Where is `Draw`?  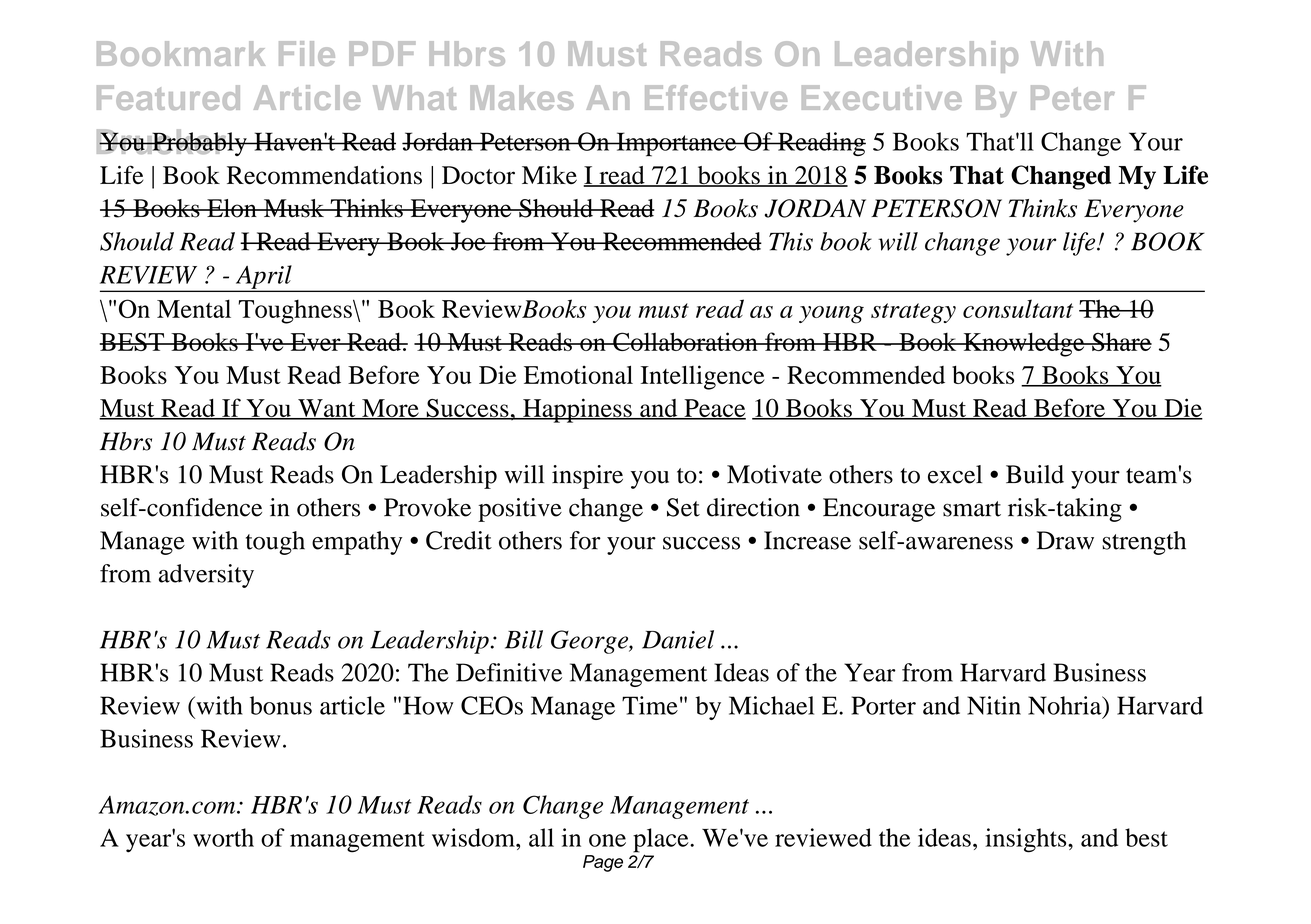
Draw is located at coordinates (1065, 540).
